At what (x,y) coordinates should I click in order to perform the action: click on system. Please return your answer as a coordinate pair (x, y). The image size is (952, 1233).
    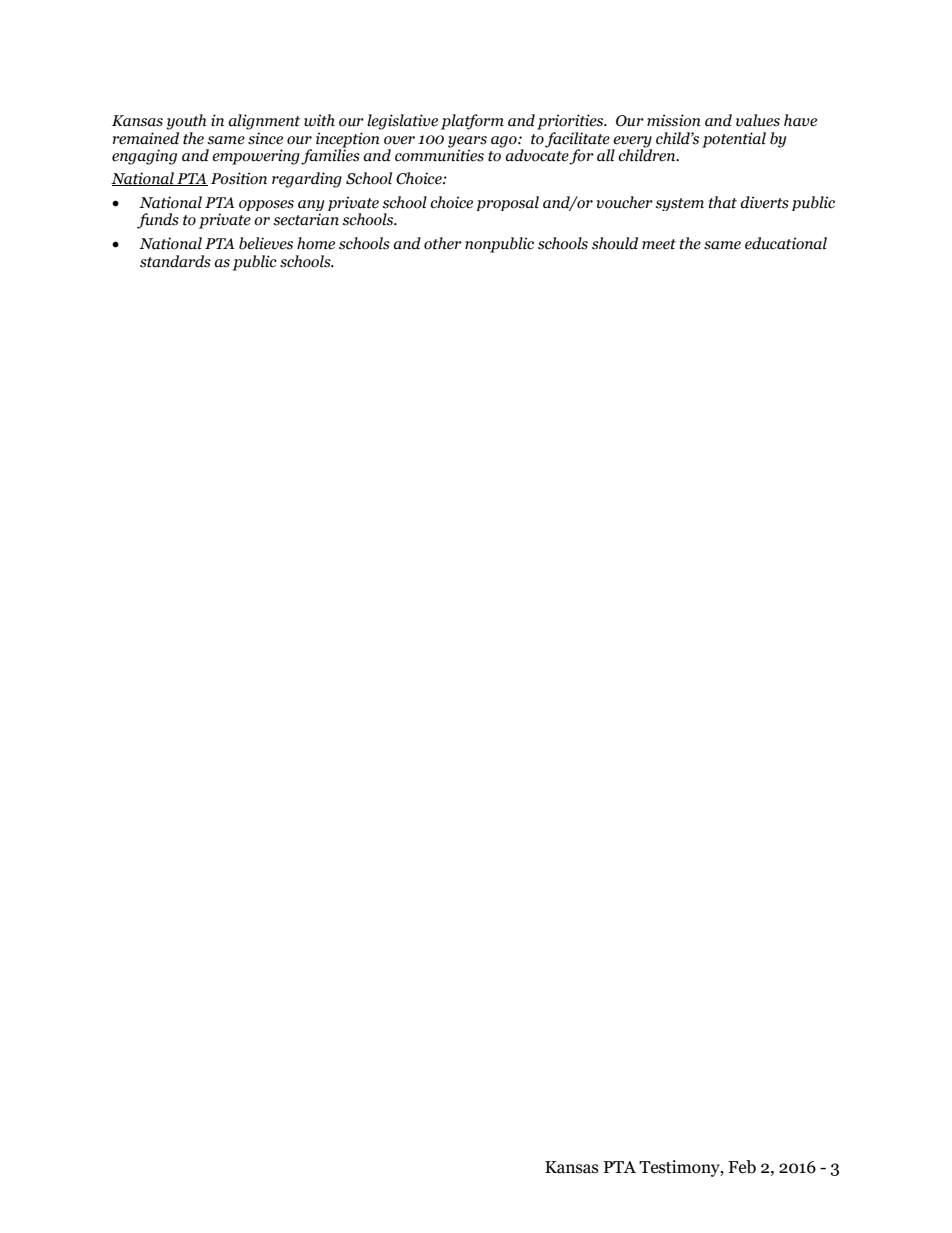
    Looking at the image, I should click on (680, 204).
